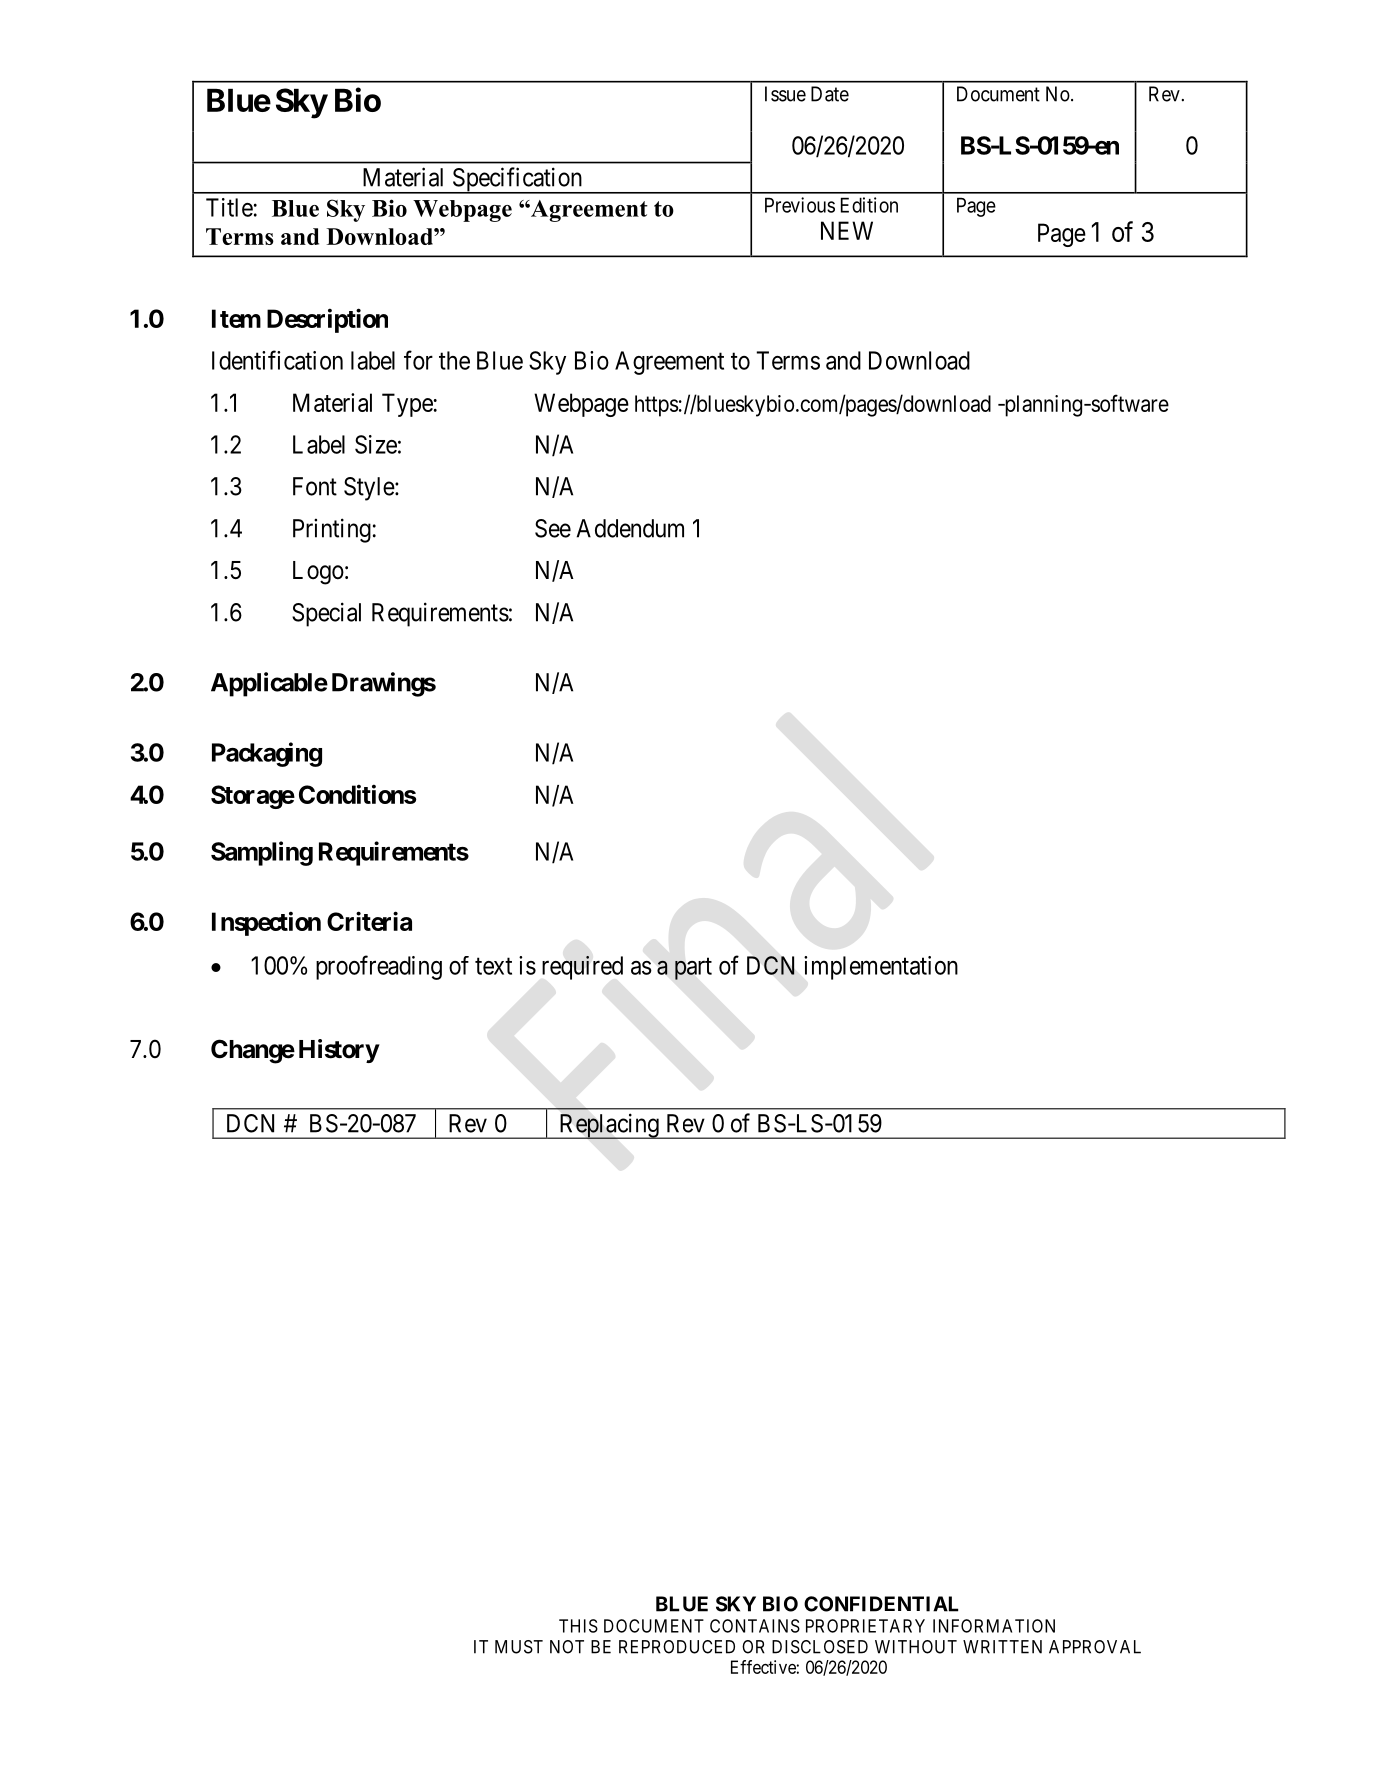 The height and width of the page is (1779, 1375). What do you see at coordinates (869, 205) in the page?
I see `Edition` at bounding box center [869, 205].
